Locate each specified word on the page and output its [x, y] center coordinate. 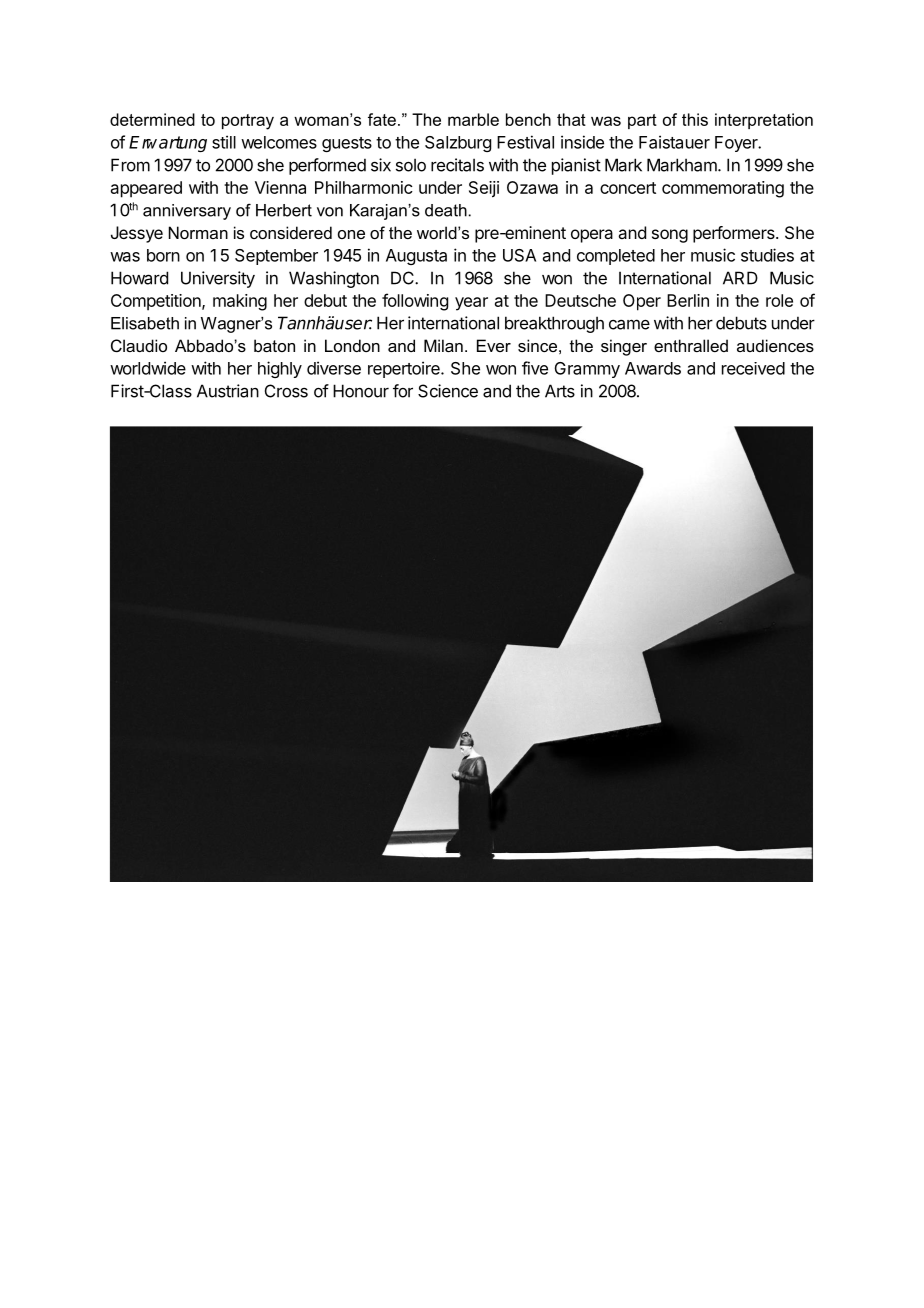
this [695, 119]
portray [248, 122]
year [471, 304]
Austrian [228, 391]
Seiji [484, 189]
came [629, 324]
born [163, 255]
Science [448, 391]
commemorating [723, 189]
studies [767, 255]
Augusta [416, 257]
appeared [146, 189]
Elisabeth [145, 323]
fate [382, 119]
